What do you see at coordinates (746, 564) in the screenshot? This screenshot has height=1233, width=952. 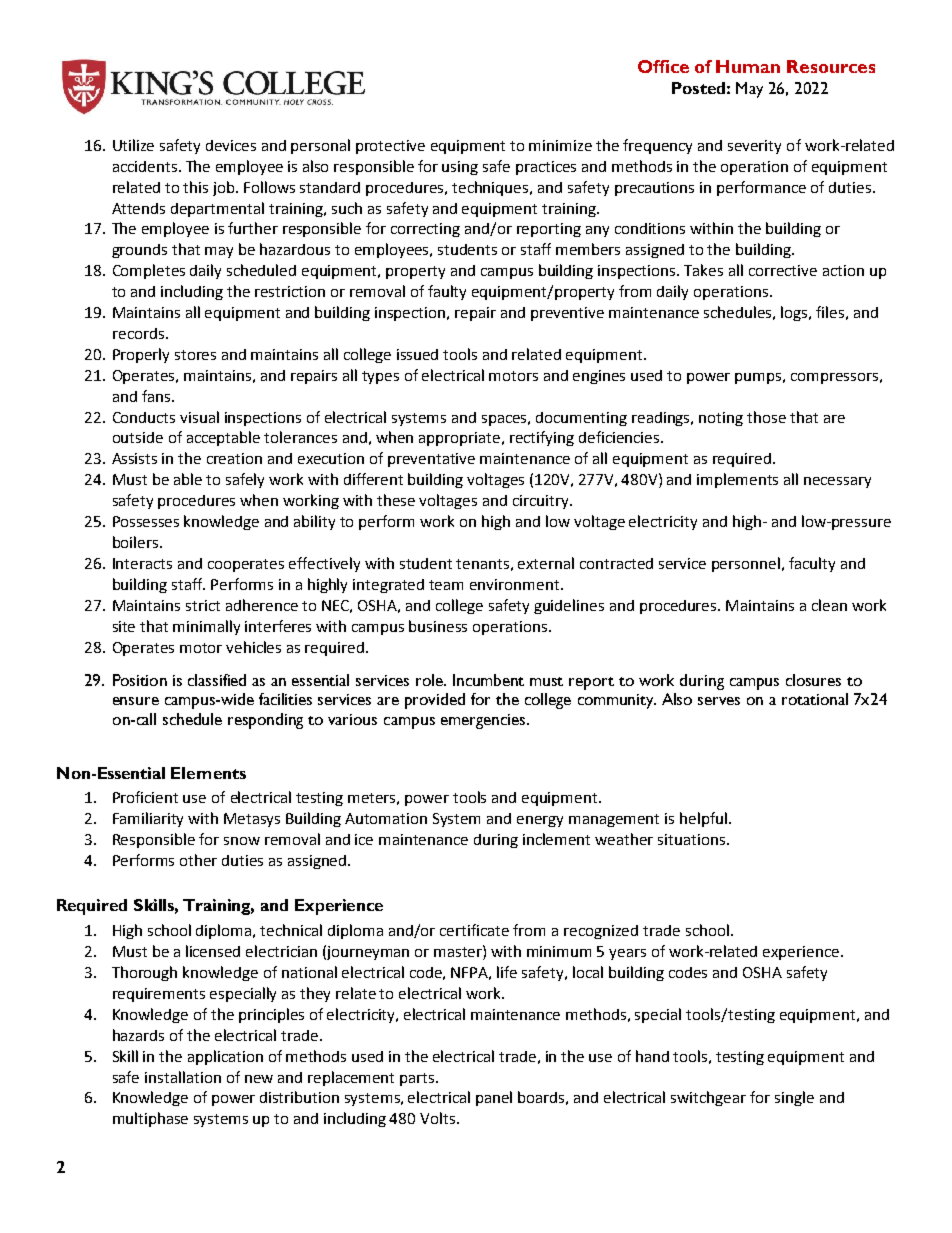 I see `personnel` at bounding box center [746, 564].
